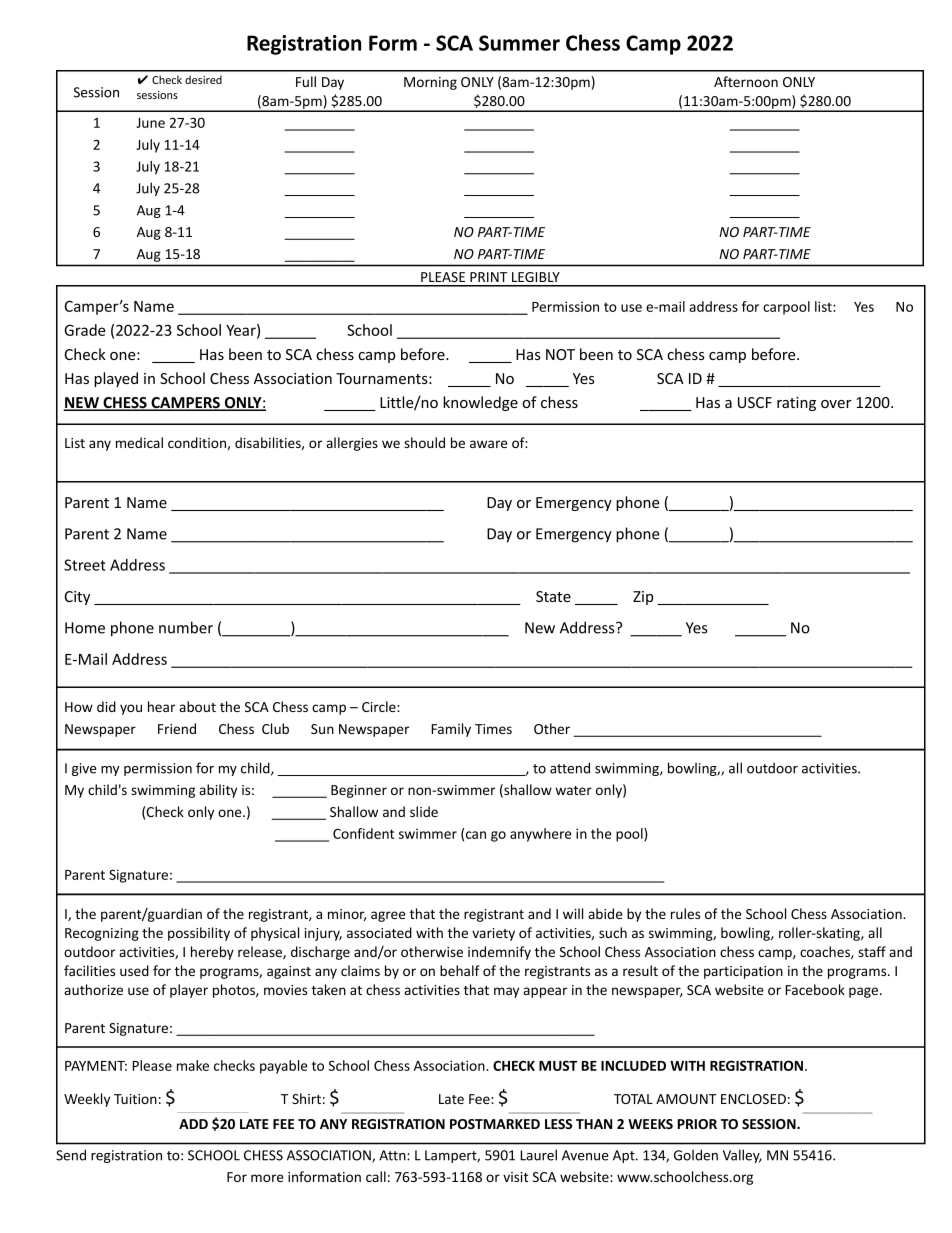 This screenshot has height=1233, width=952. What do you see at coordinates (203, 79) in the screenshot?
I see `desired` at bounding box center [203, 79].
